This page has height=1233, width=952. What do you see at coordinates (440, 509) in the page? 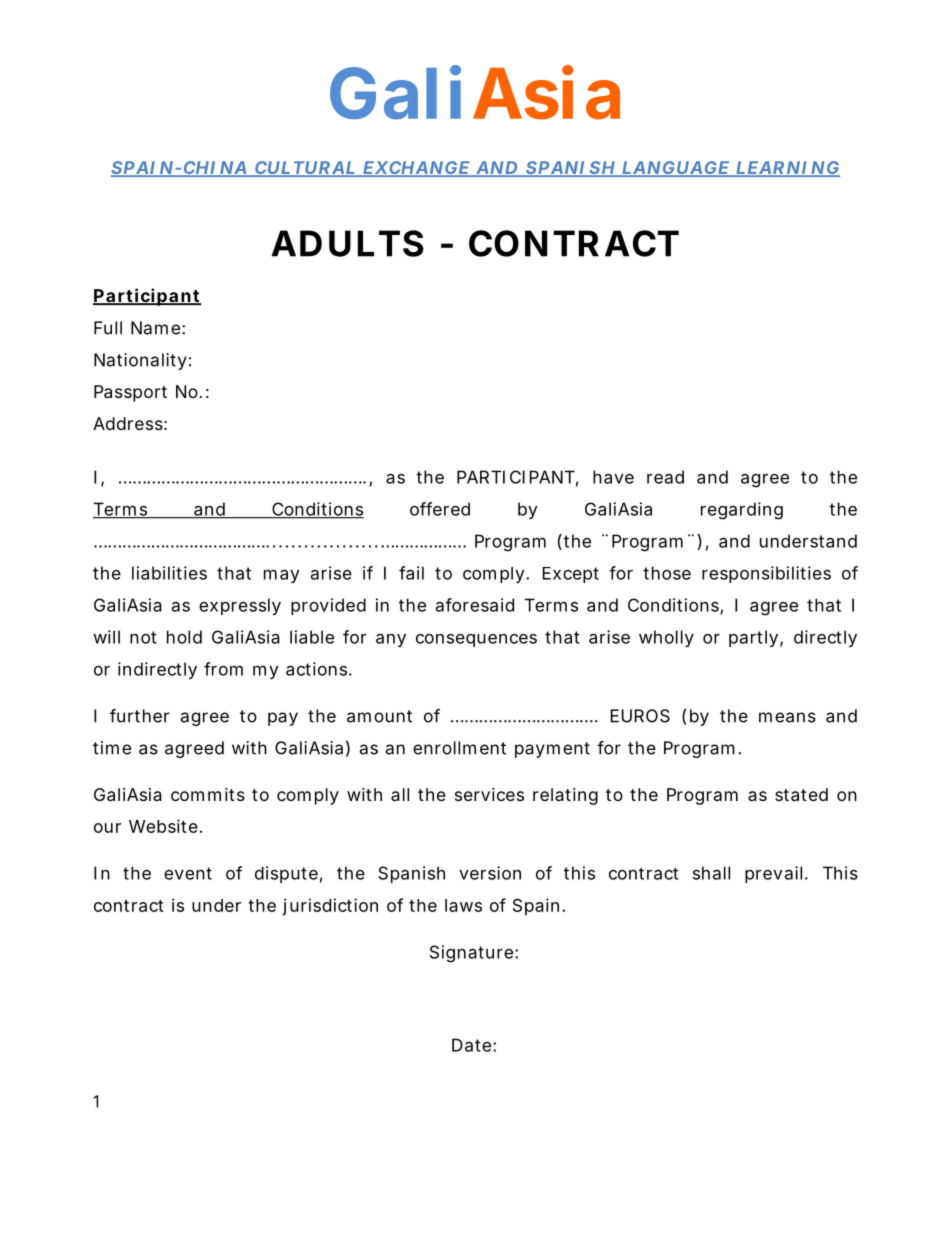
I see `offered` at bounding box center [440, 509].
